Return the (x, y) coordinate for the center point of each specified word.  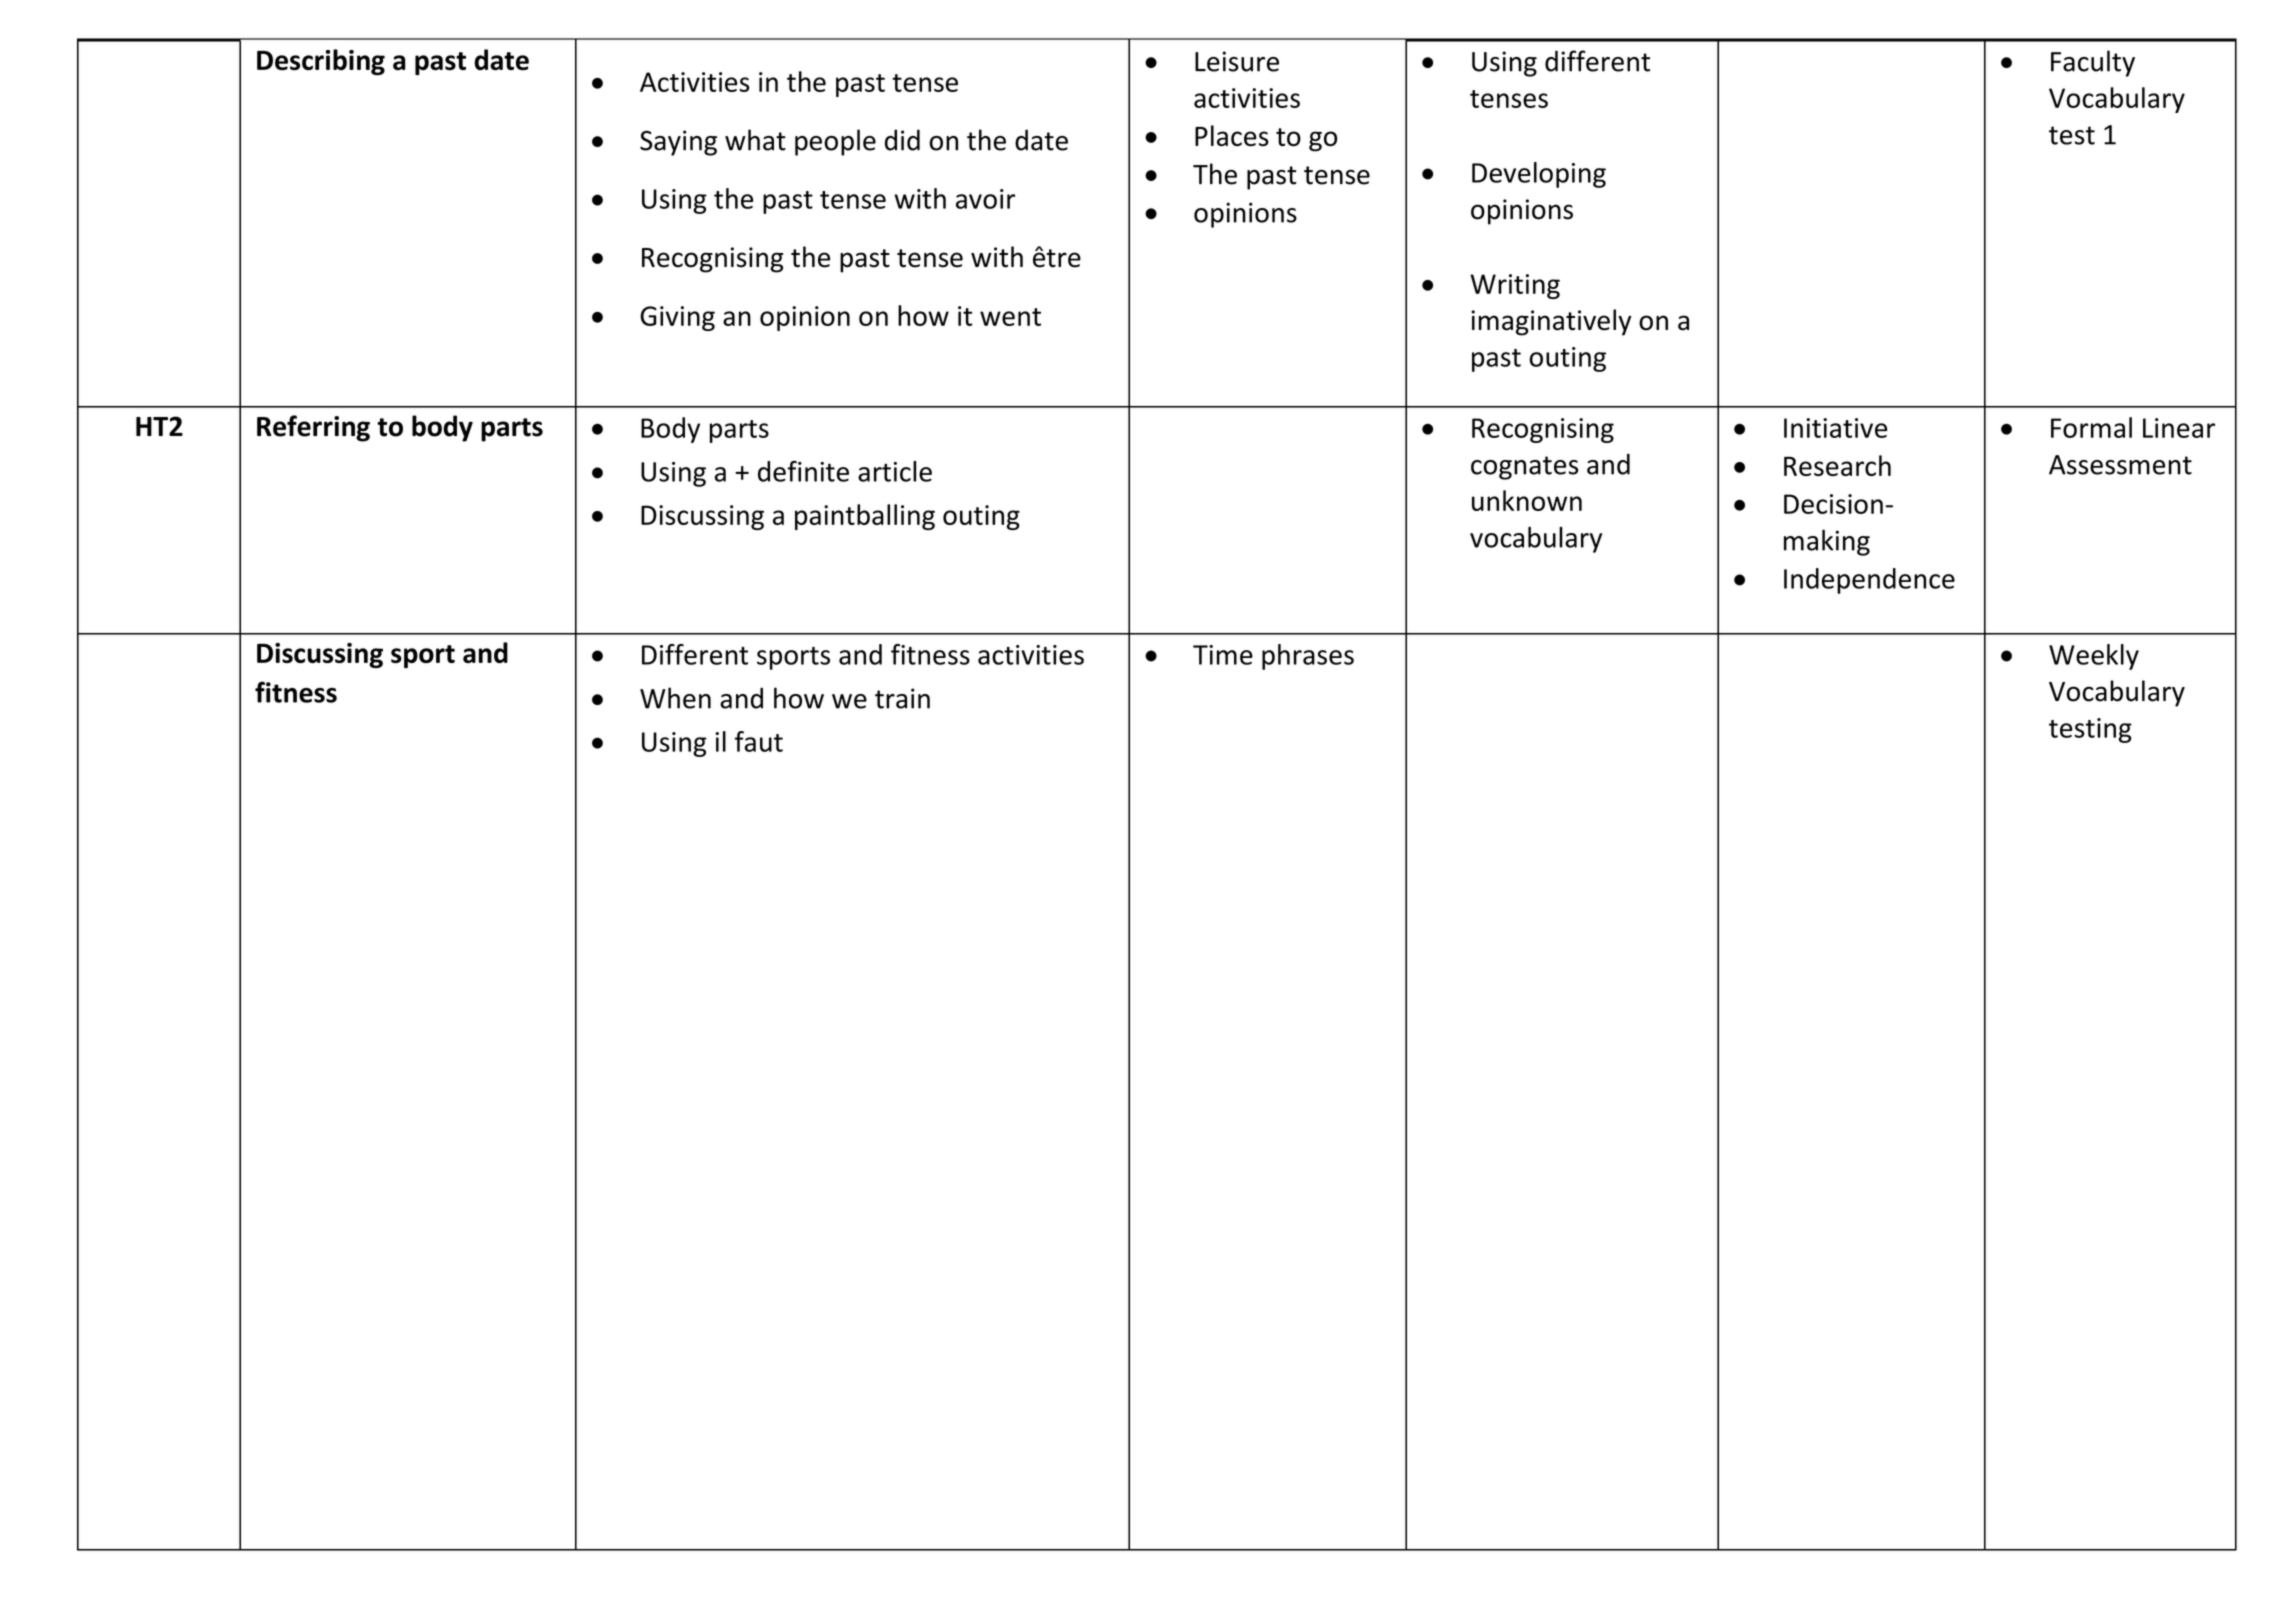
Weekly (2094, 657)
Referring (313, 428)
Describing (321, 62)
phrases (1308, 657)
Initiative (1836, 428)
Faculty (2093, 63)
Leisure (1237, 61)
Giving (677, 318)
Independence (1869, 581)
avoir (985, 199)
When (675, 698)
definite (803, 471)
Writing (1515, 286)
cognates (1524, 468)
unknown (1527, 500)
